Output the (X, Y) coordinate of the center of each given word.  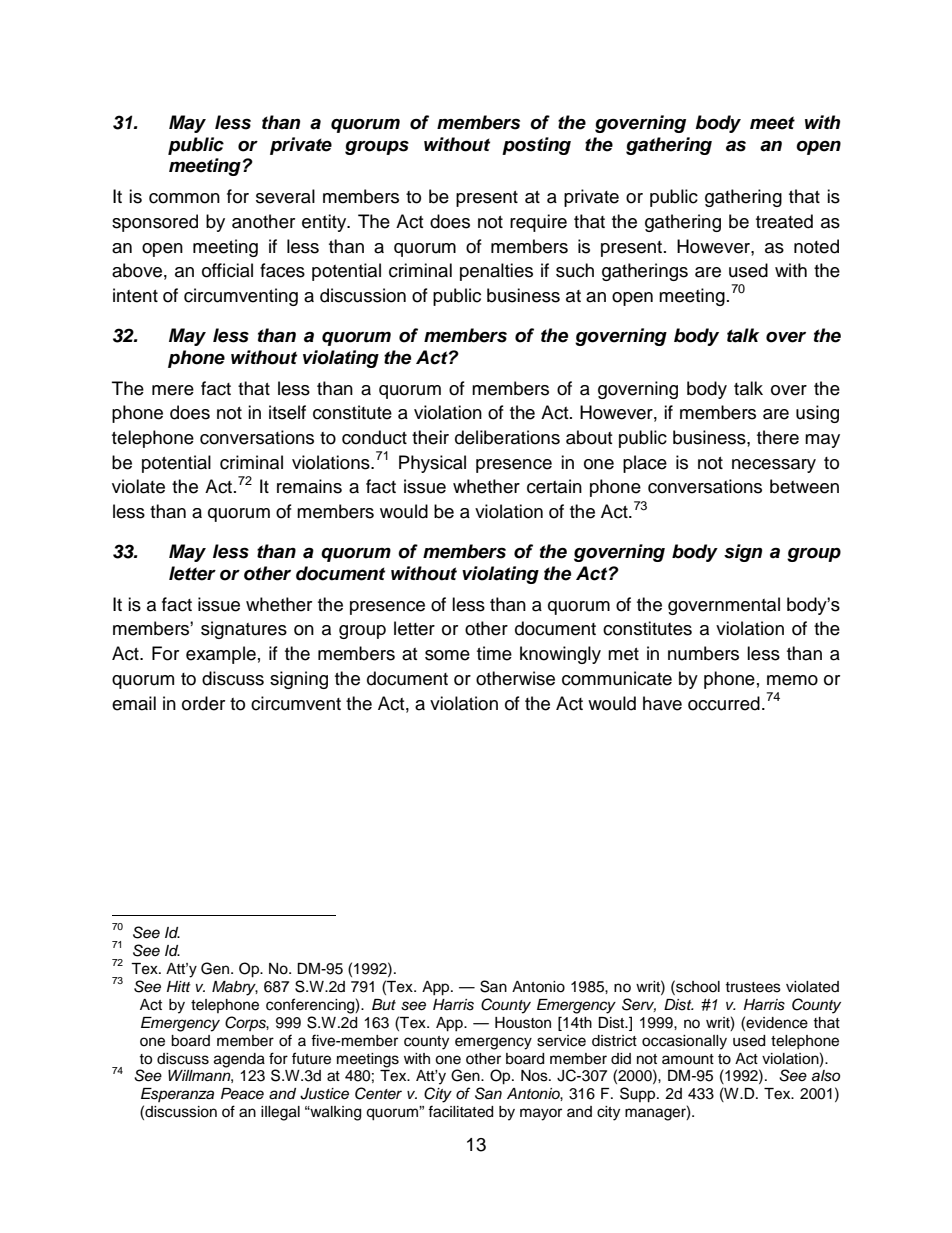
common (184, 198)
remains (309, 486)
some (447, 655)
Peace (242, 1094)
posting (536, 146)
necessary (774, 466)
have (662, 703)
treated (784, 221)
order (203, 703)
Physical (432, 464)
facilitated (460, 1111)
